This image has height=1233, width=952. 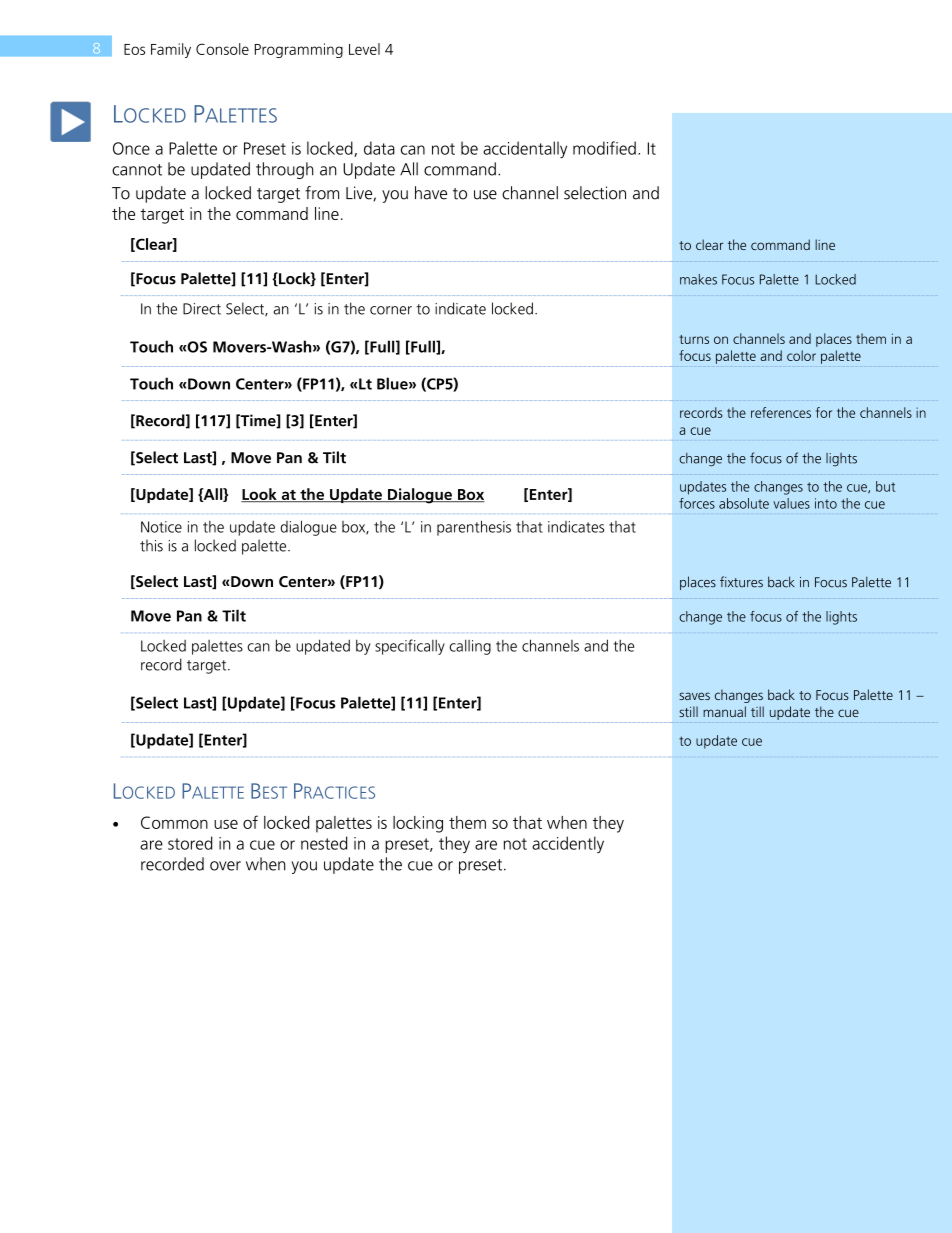 What do you see at coordinates (568, 844) in the image?
I see `accidently` at bounding box center [568, 844].
